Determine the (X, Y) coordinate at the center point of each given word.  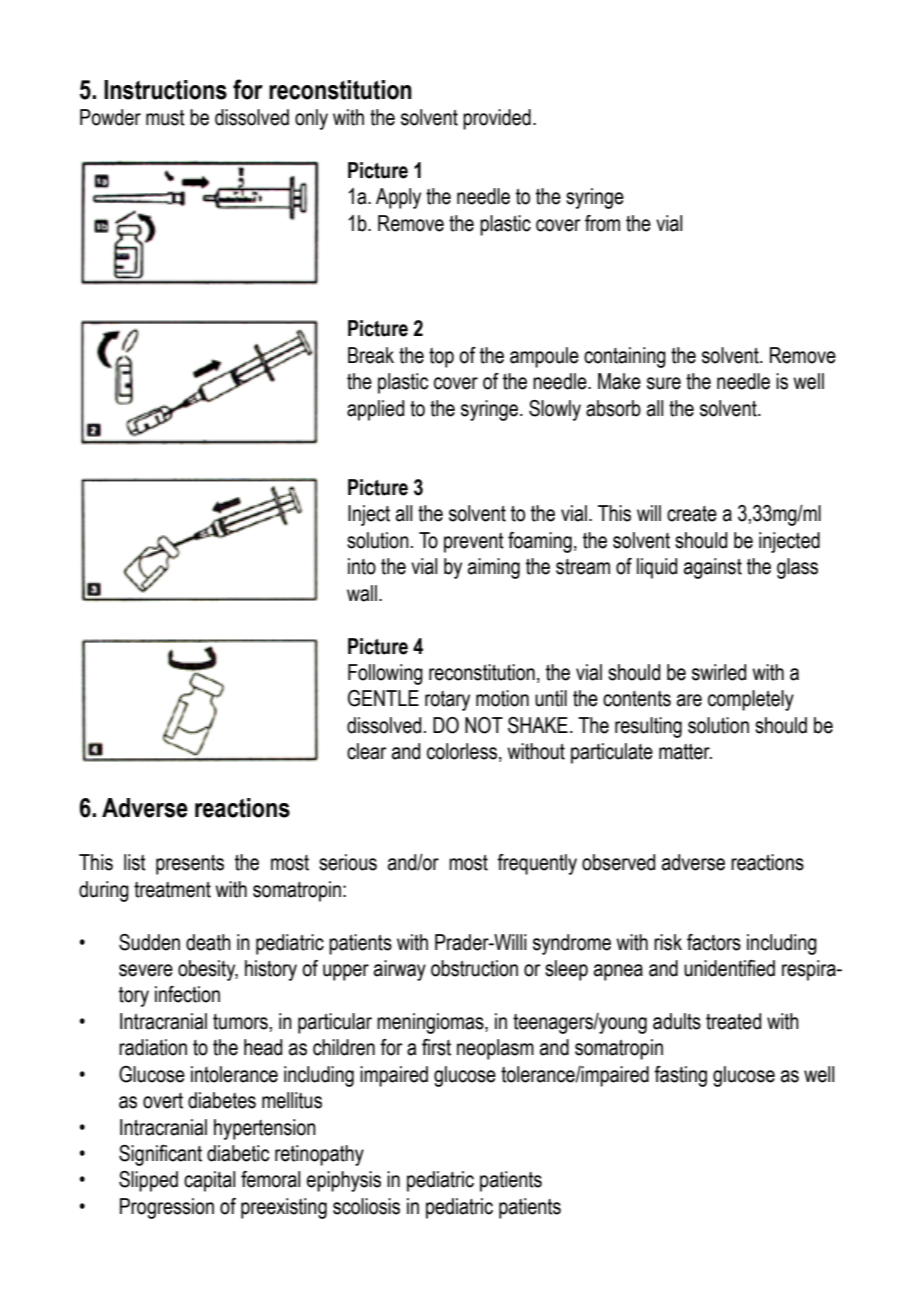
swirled (719, 672)
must (165, 118)
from (602, 223)
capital (209, 1181)
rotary (447, 701)
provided (497, 119)
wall (362, 593)
